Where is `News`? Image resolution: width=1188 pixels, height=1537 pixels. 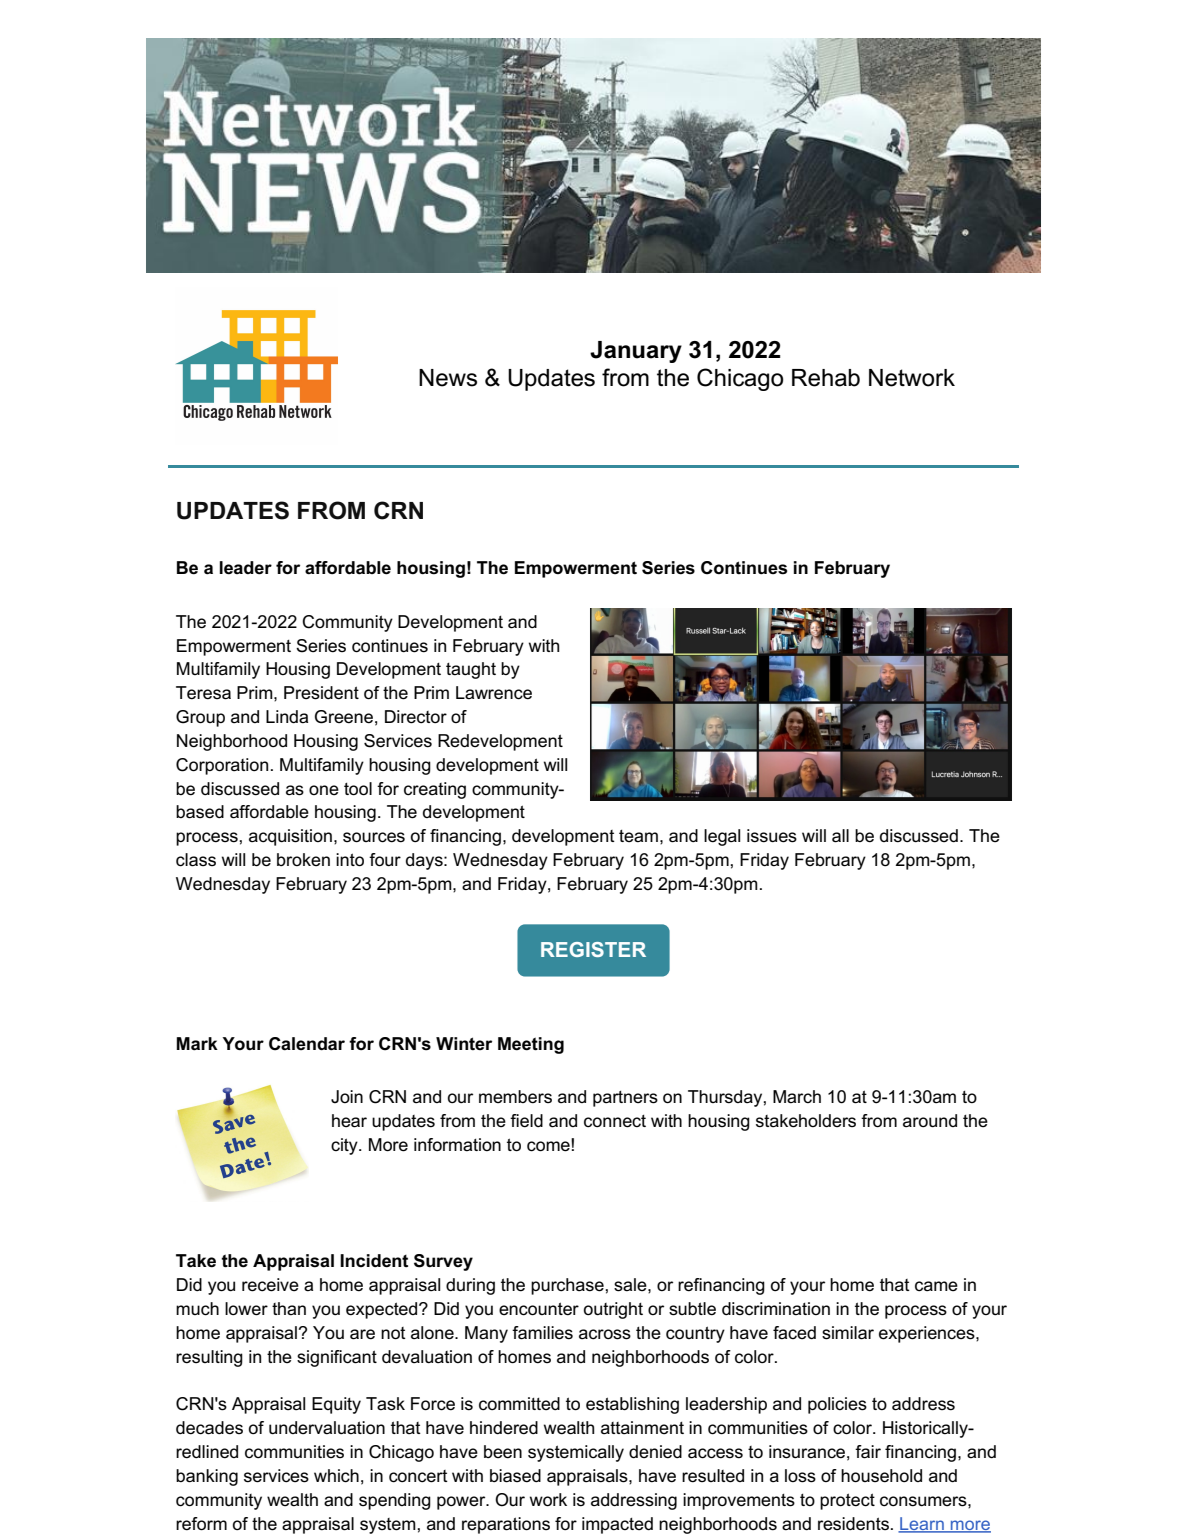 News is located at coordinates (448, 378).
